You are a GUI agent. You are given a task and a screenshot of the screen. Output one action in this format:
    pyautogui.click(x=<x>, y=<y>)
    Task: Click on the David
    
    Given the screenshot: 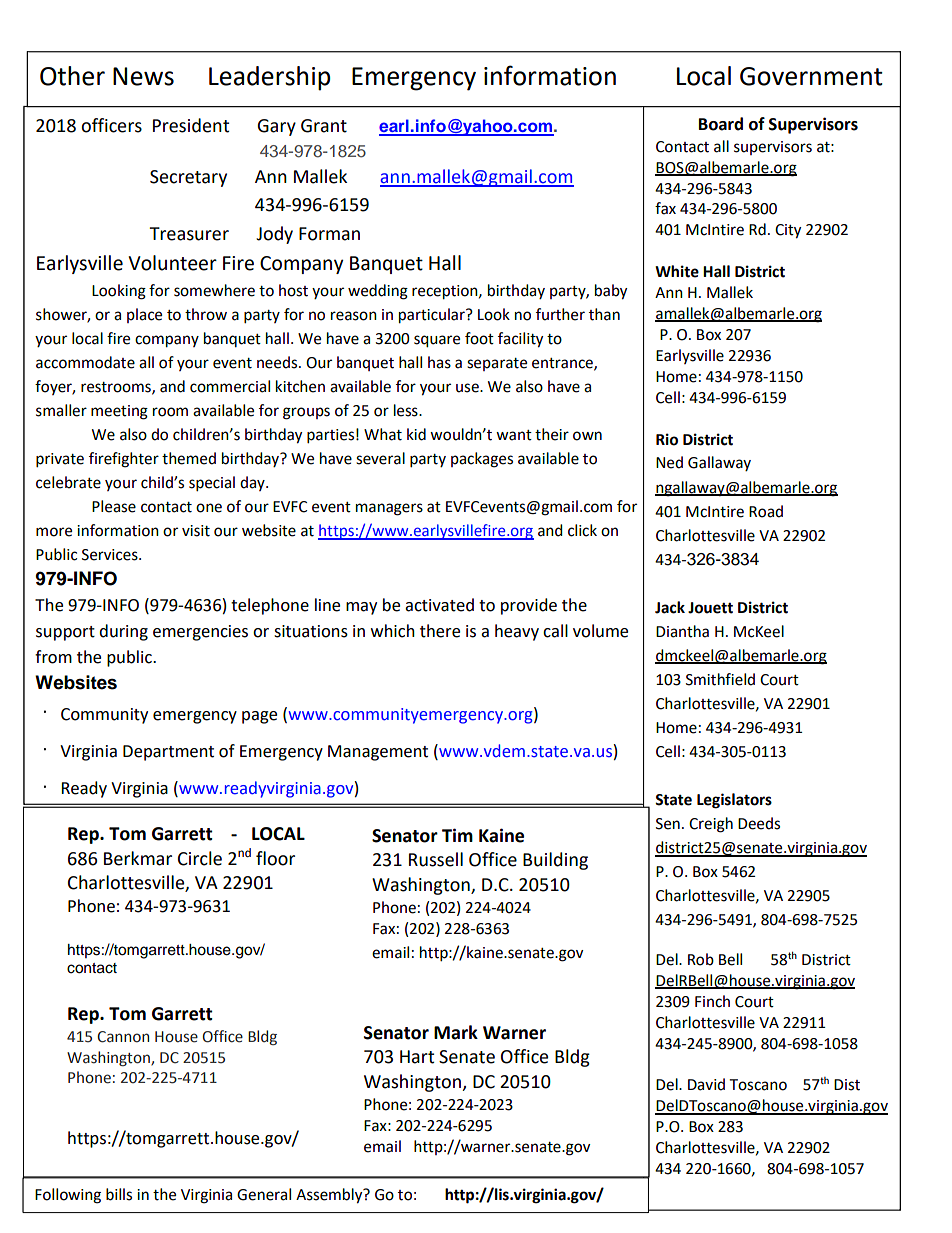 What is the action you would take?
    pyautogui.click(x=706, y=1084)
